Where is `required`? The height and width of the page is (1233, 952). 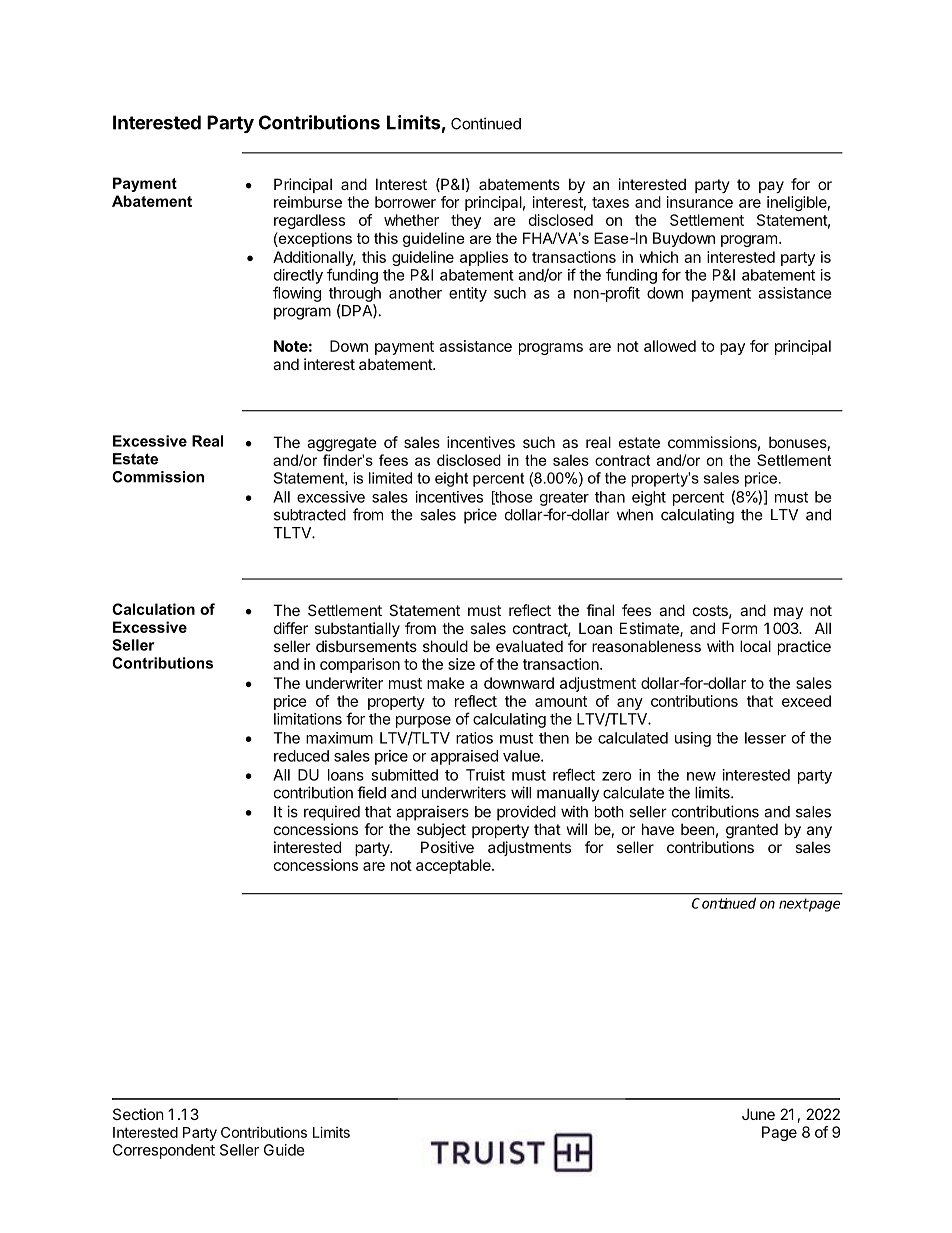 required is located at coordinates (332, 813).
